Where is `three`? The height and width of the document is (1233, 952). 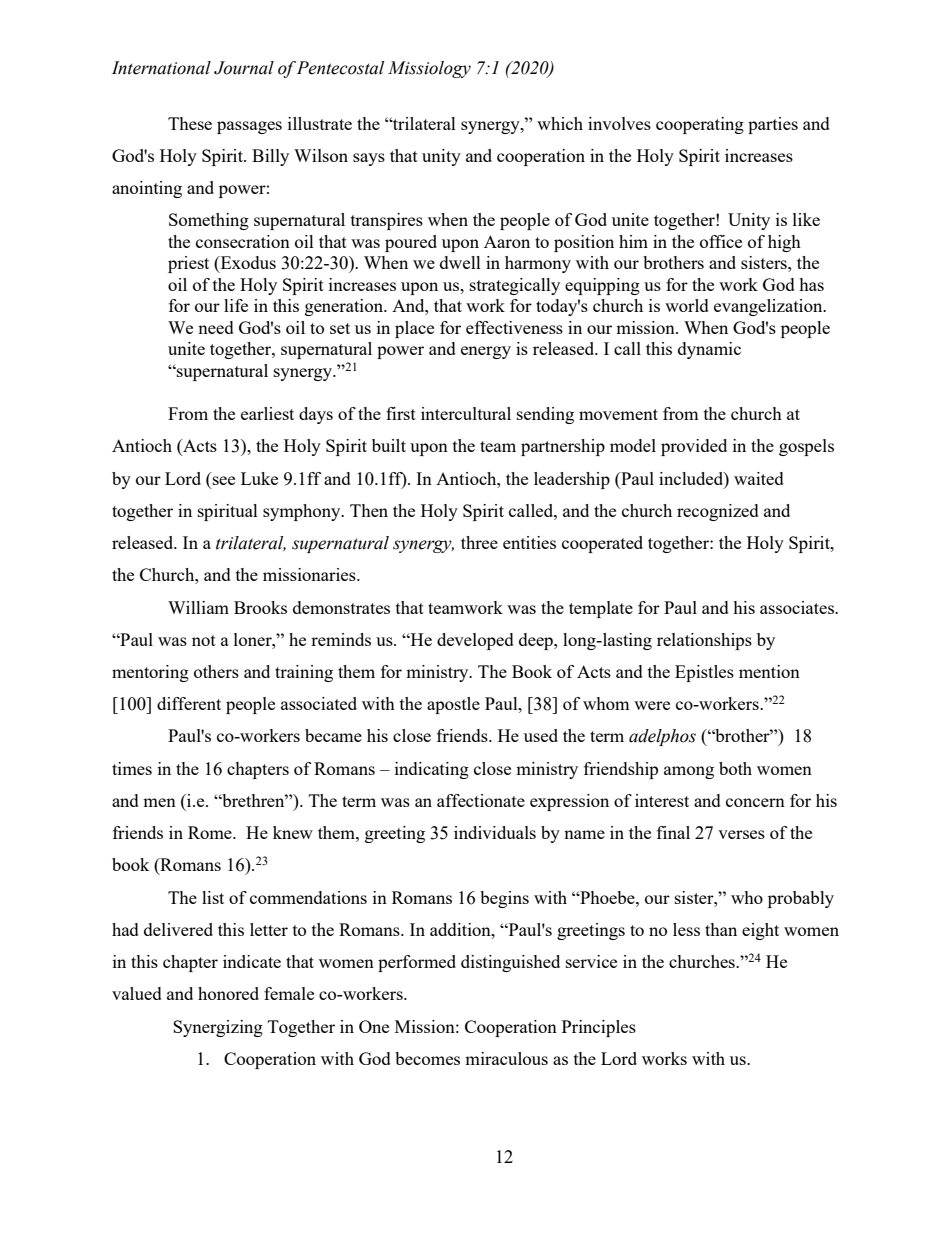 three is located at coordinates (479, 542).
